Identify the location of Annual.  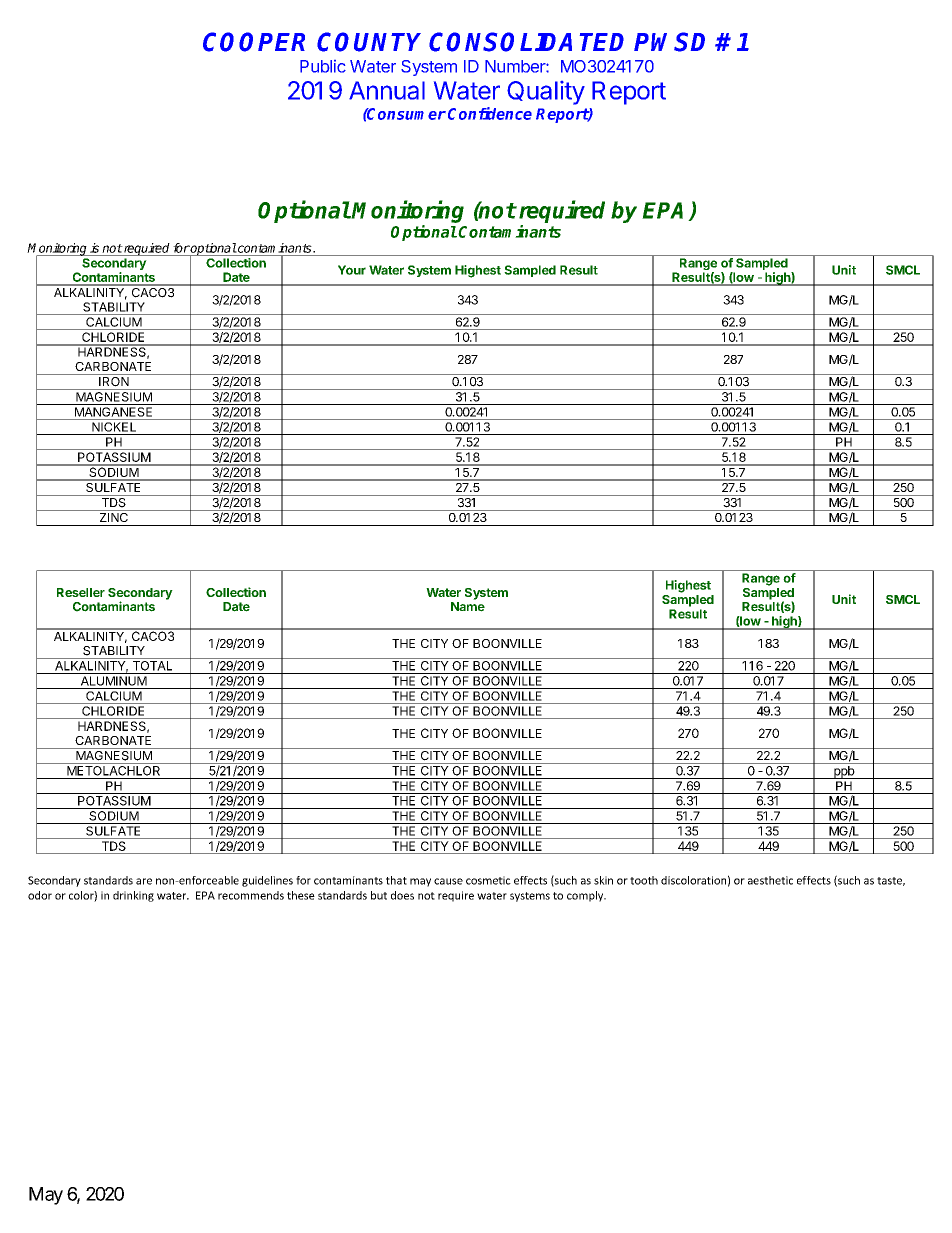
(387, 90).
